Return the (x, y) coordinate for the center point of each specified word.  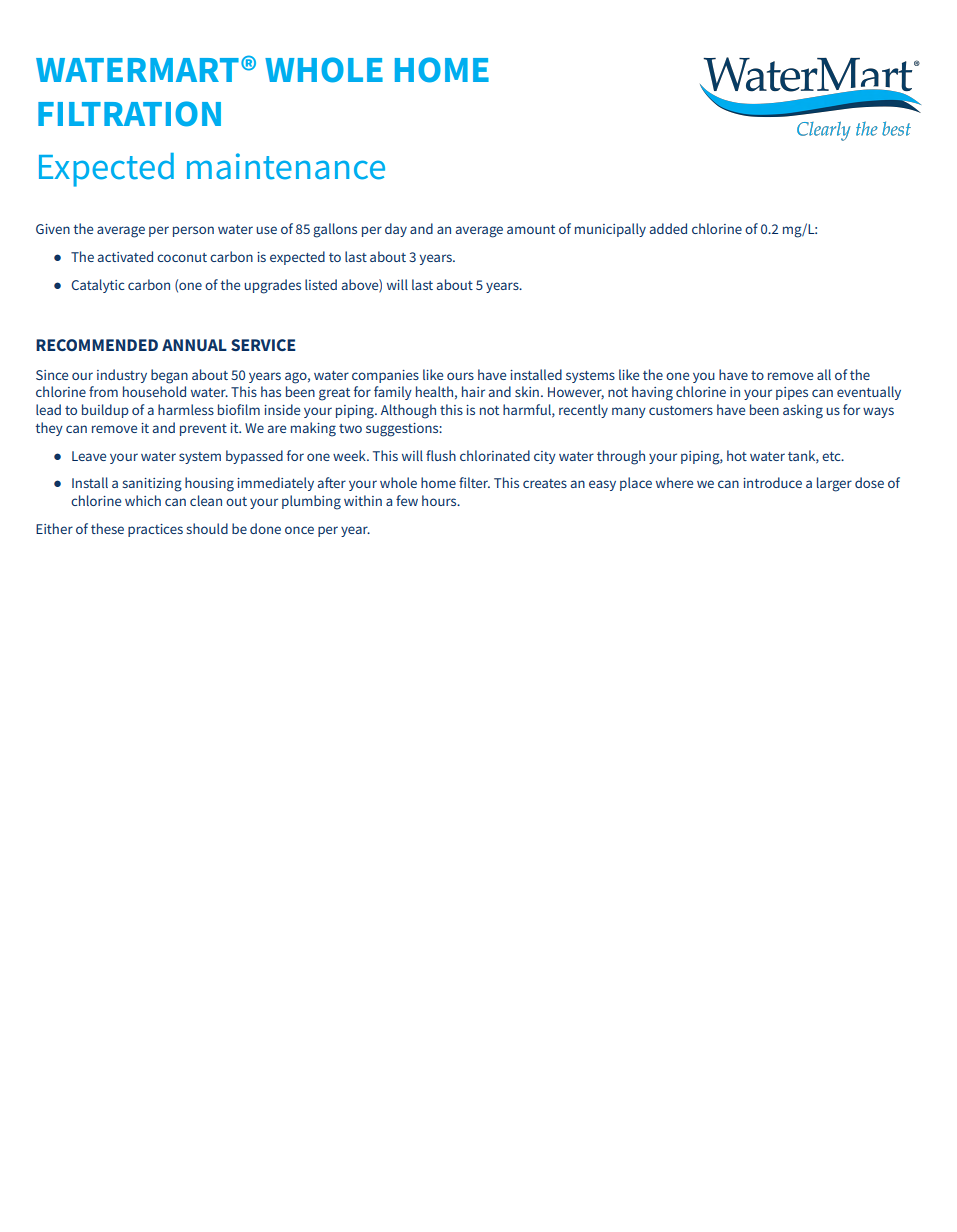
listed (321, 284)
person (193, 231)
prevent (203, 430)
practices (155, 530)
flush (441, 455)
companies (385, 376)
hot (737, 455)
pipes (792, 393)
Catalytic (97, 286)
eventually (869, 393)
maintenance (286, 166)
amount (531, 229)
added (668, 228)
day (396, 230)
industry (122, 376)
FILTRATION (129, 114)
